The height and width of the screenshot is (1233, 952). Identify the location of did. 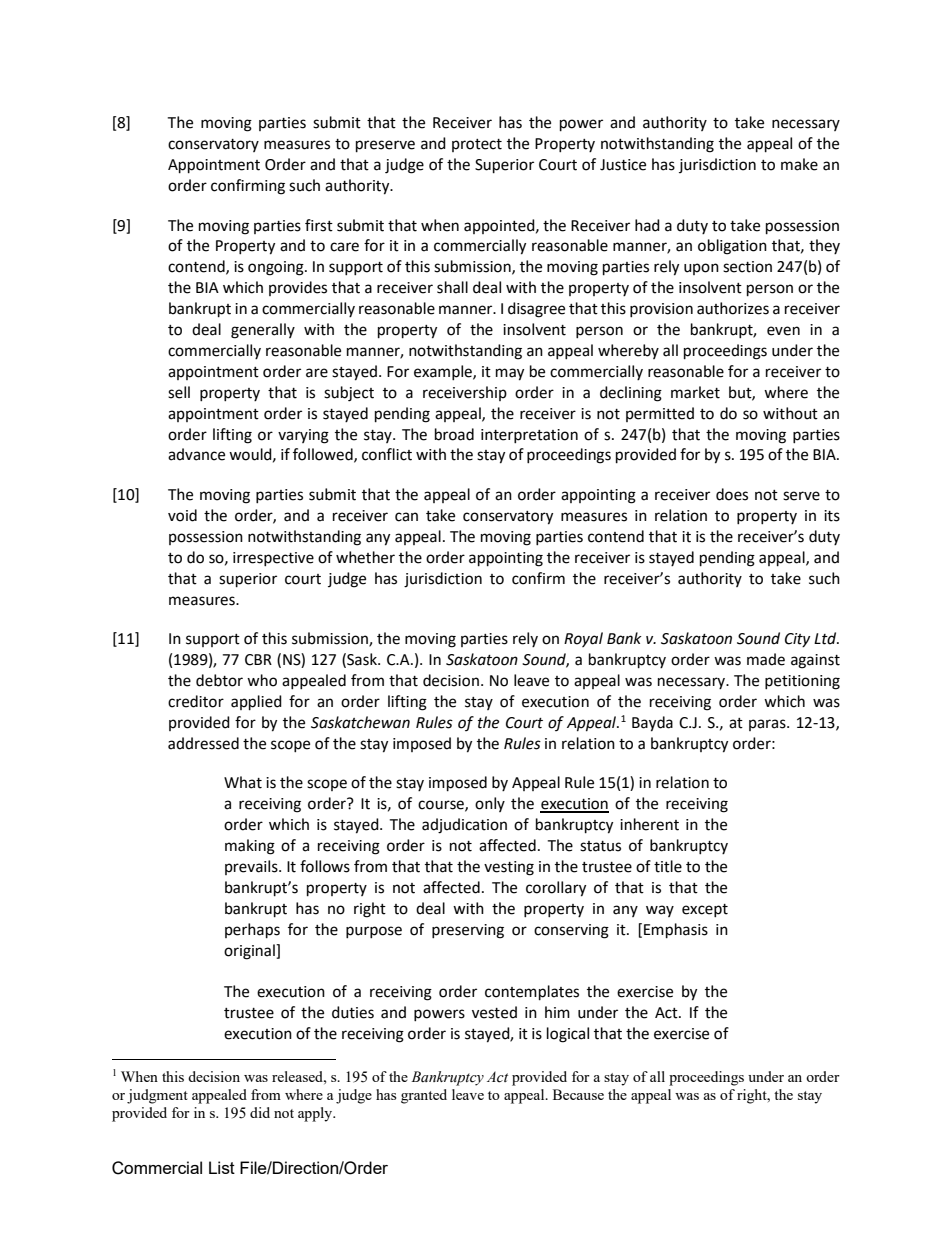
(260, 1112).
